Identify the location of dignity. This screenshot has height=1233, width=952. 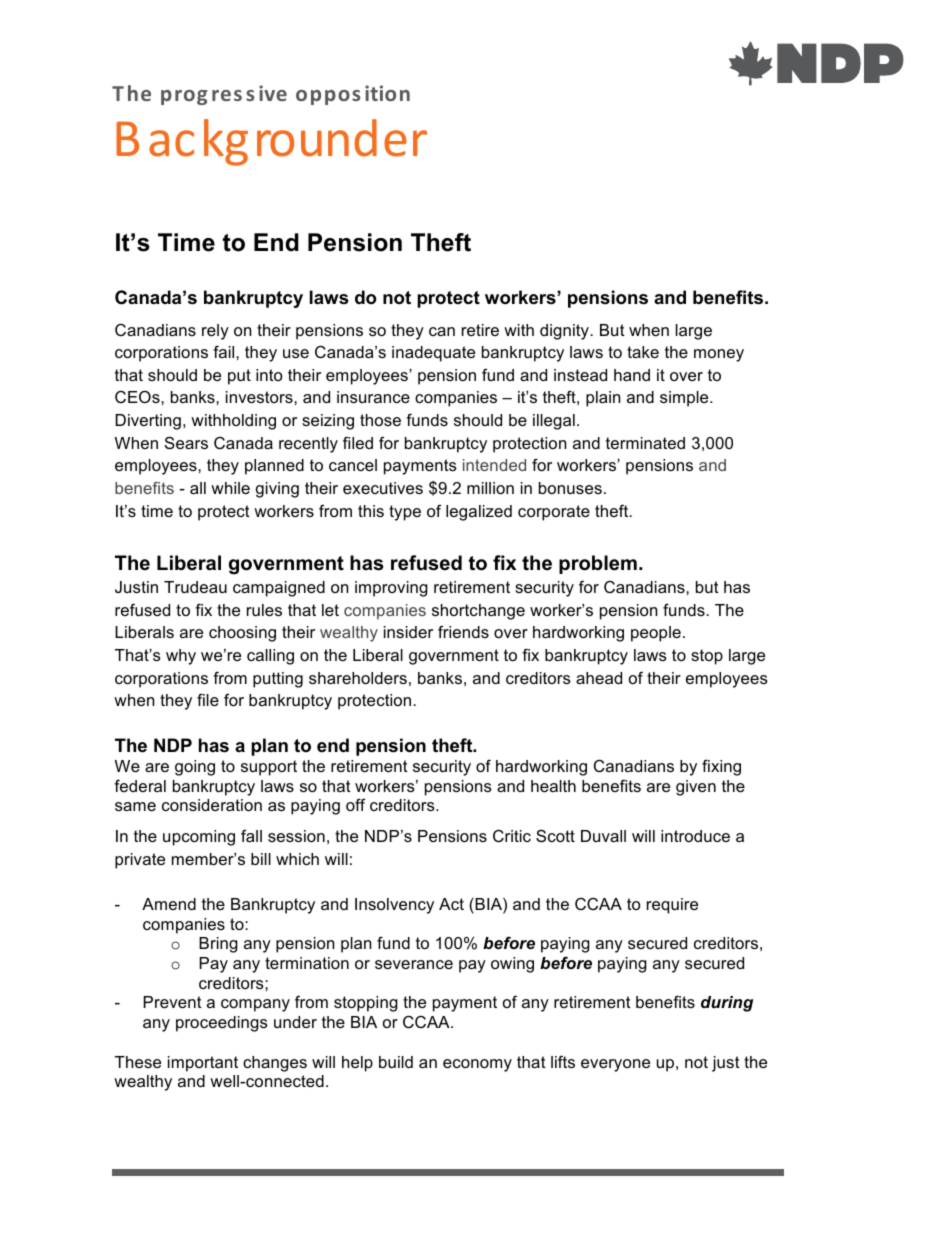
(565, 332).
